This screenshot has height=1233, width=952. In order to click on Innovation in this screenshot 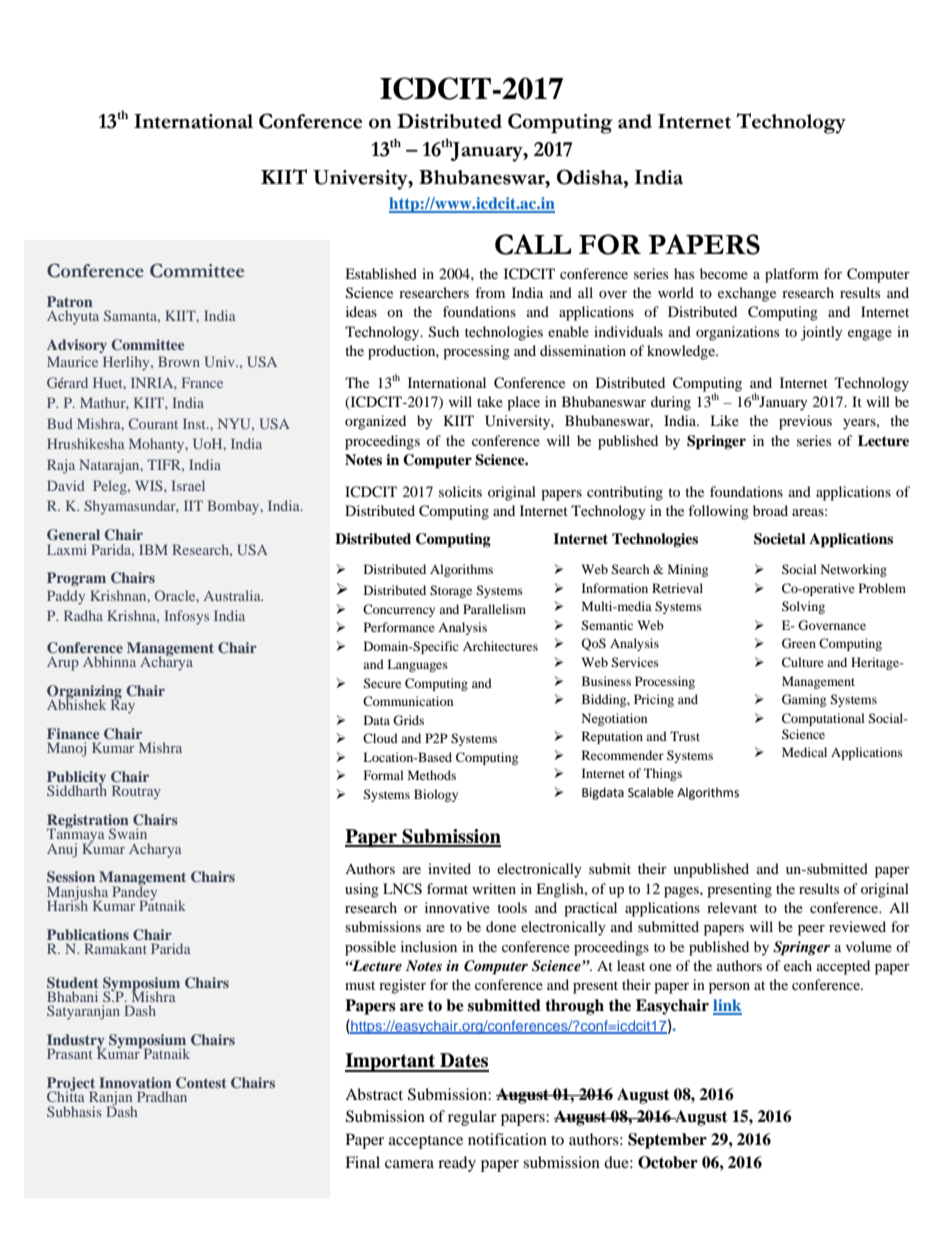, I will do `click(135, 1082)`.
